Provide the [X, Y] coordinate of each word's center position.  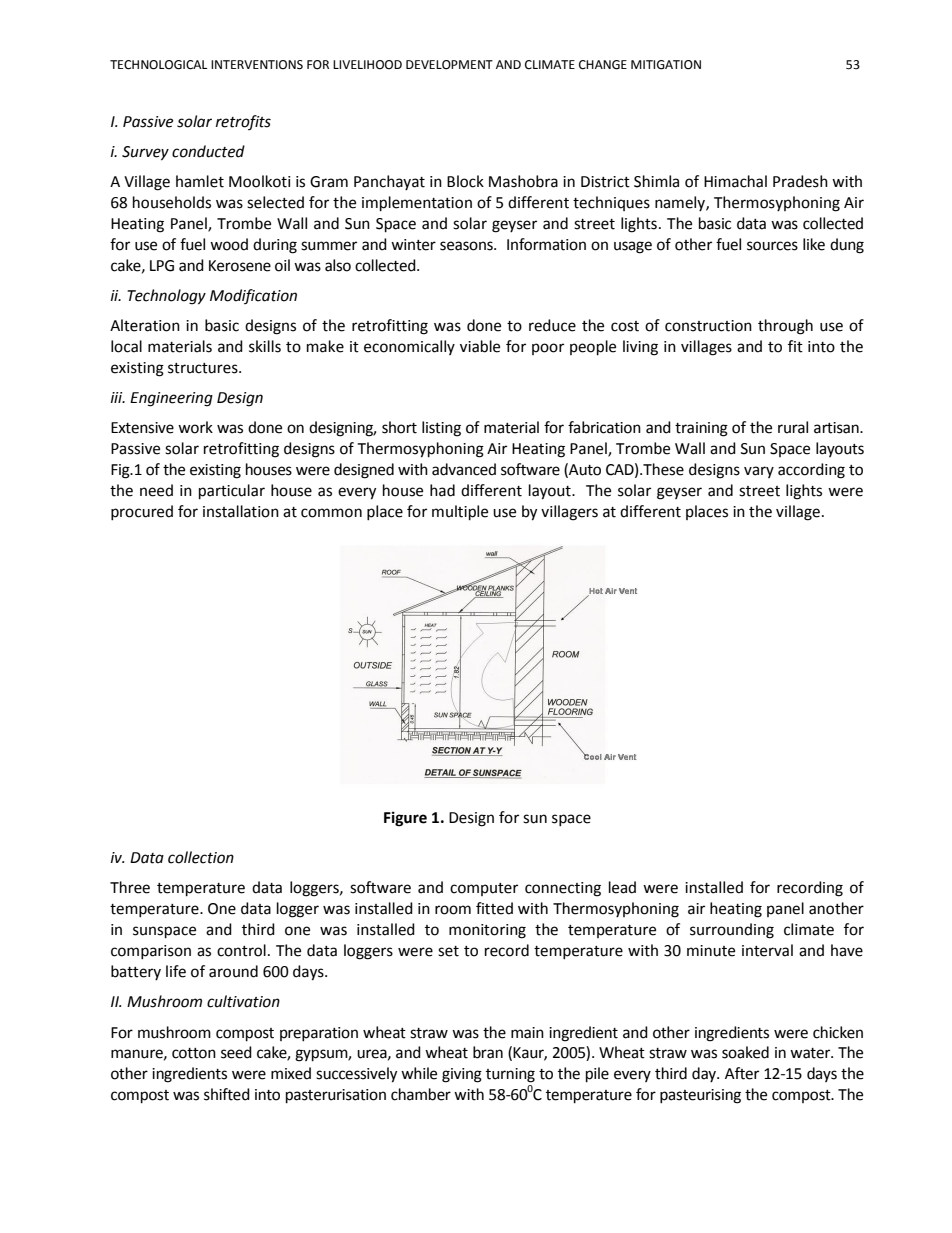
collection [201, 857]
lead [622, 887]
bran [488, 1052]
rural [793, 427]
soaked [745, 1052]
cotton [194, 1053]
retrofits [243, 122]
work [195, 427]
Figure [405, 819]
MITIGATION [666, 65]
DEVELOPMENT [449, 65]
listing [441, 429]
